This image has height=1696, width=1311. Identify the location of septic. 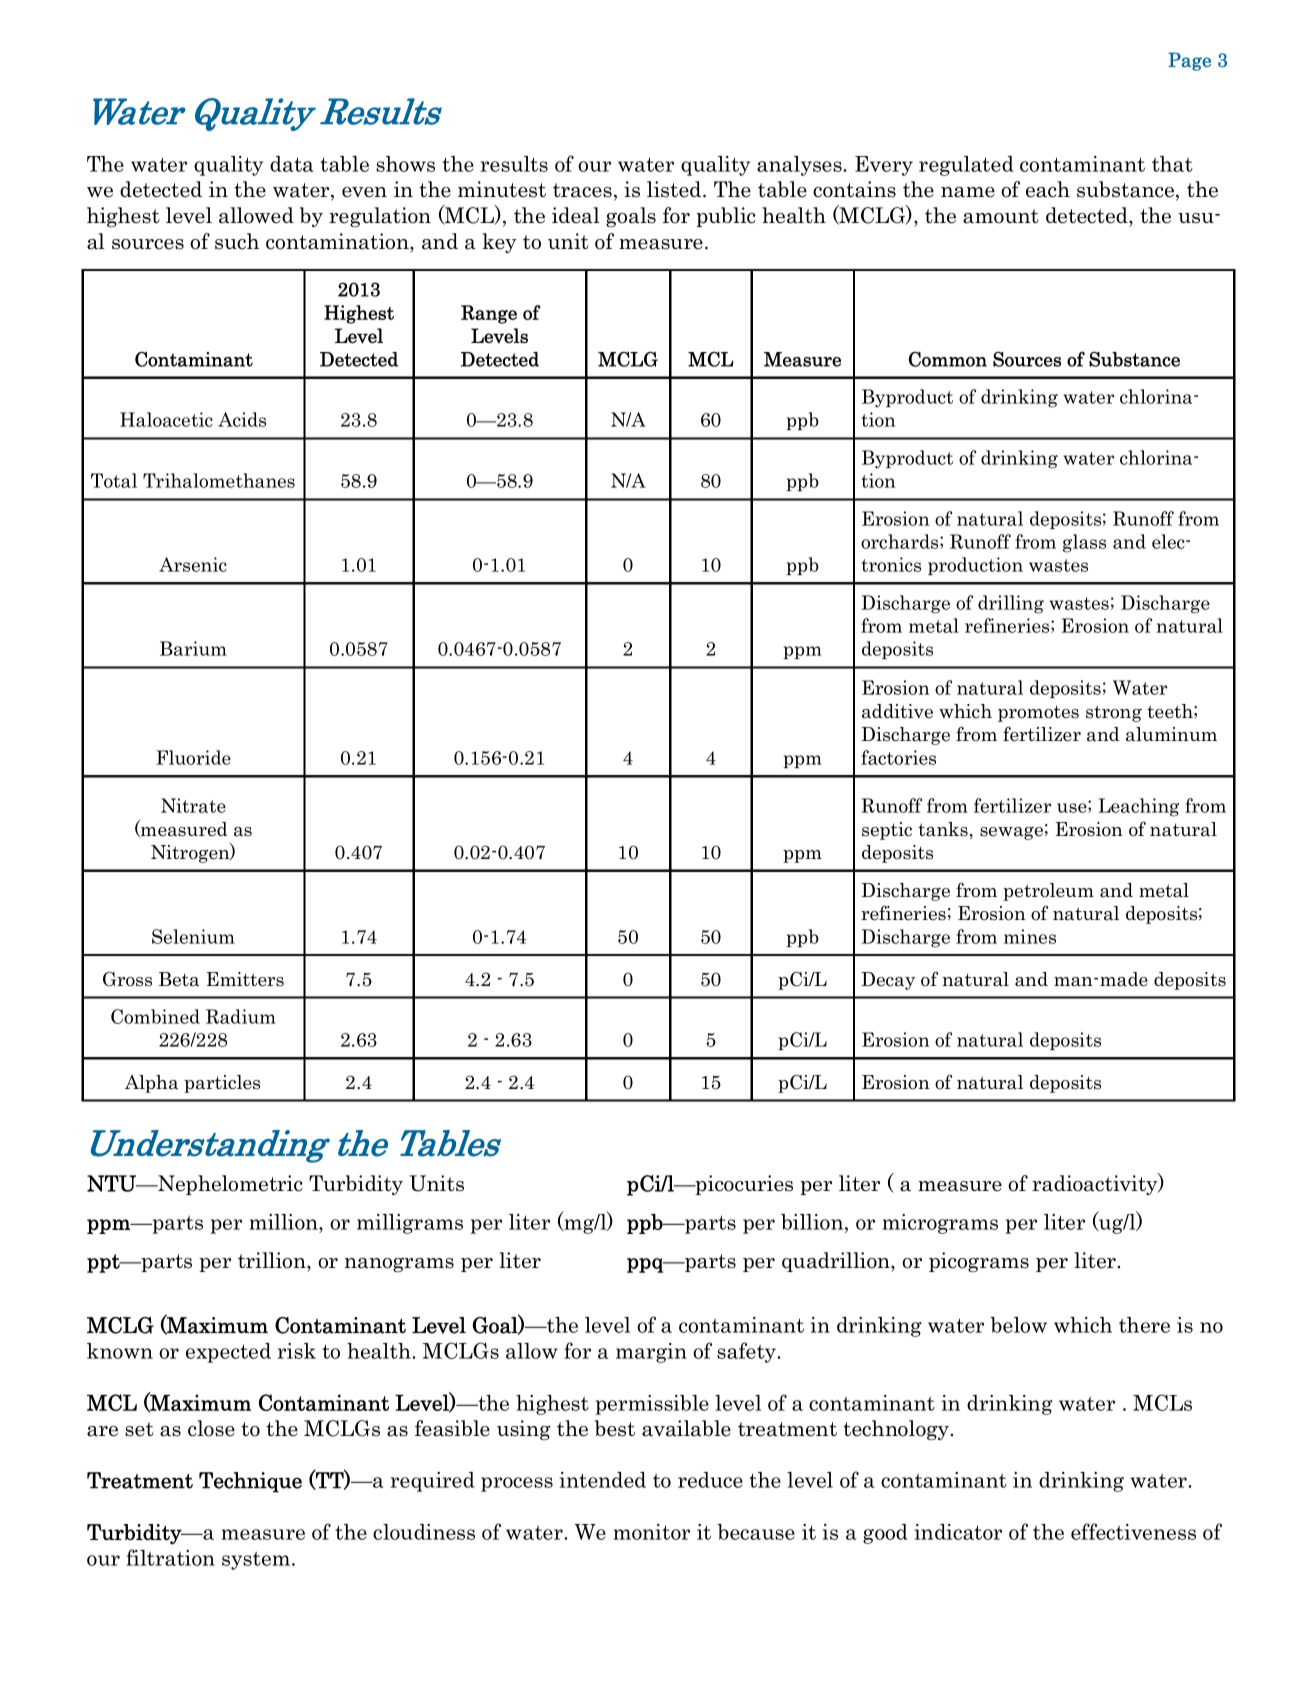
(887, 831).
